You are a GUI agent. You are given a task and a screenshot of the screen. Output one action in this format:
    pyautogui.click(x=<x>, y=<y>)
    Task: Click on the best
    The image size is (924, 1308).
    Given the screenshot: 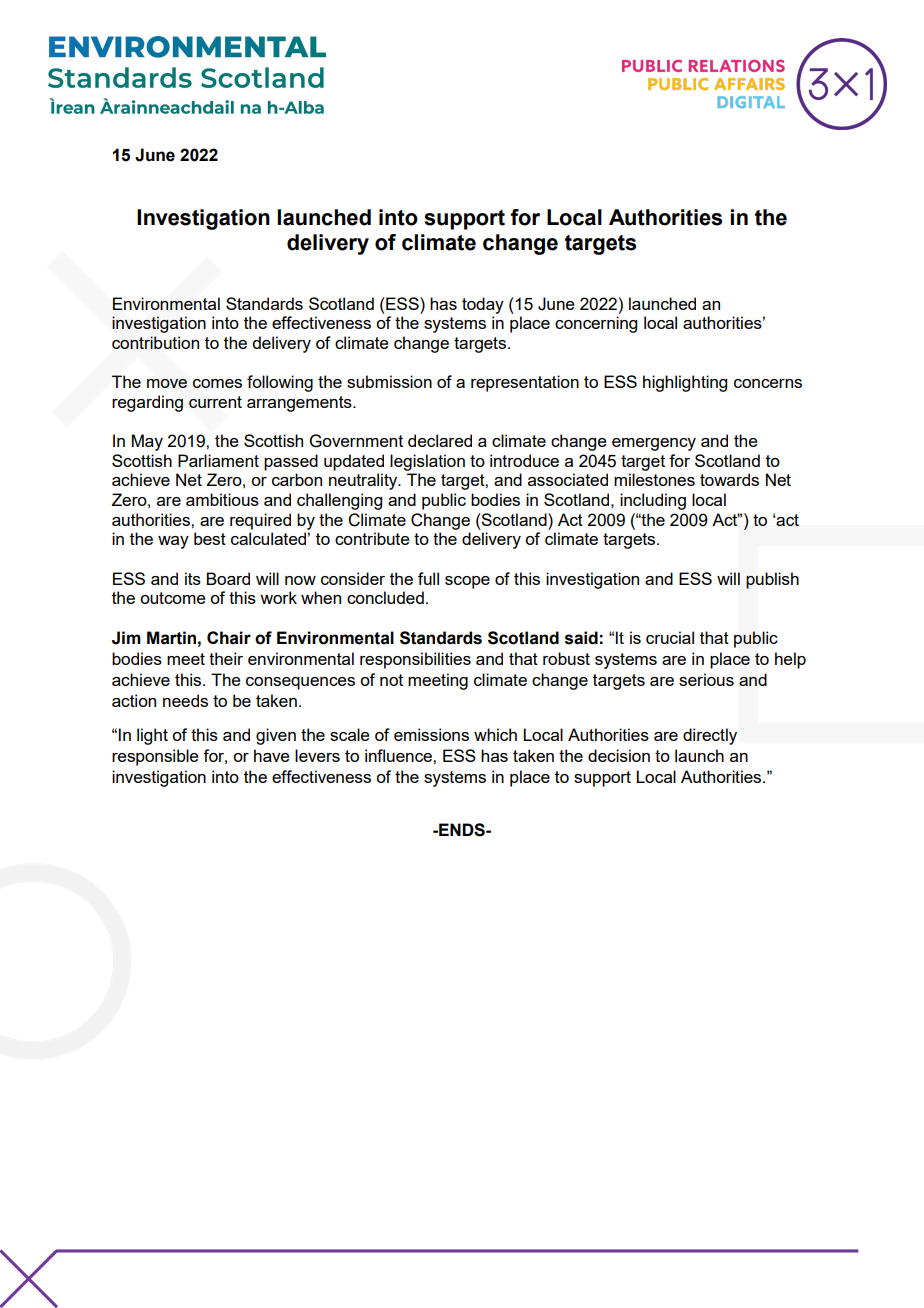 What is the action you would take?
    pyautogui.click(x=210, y=538)
